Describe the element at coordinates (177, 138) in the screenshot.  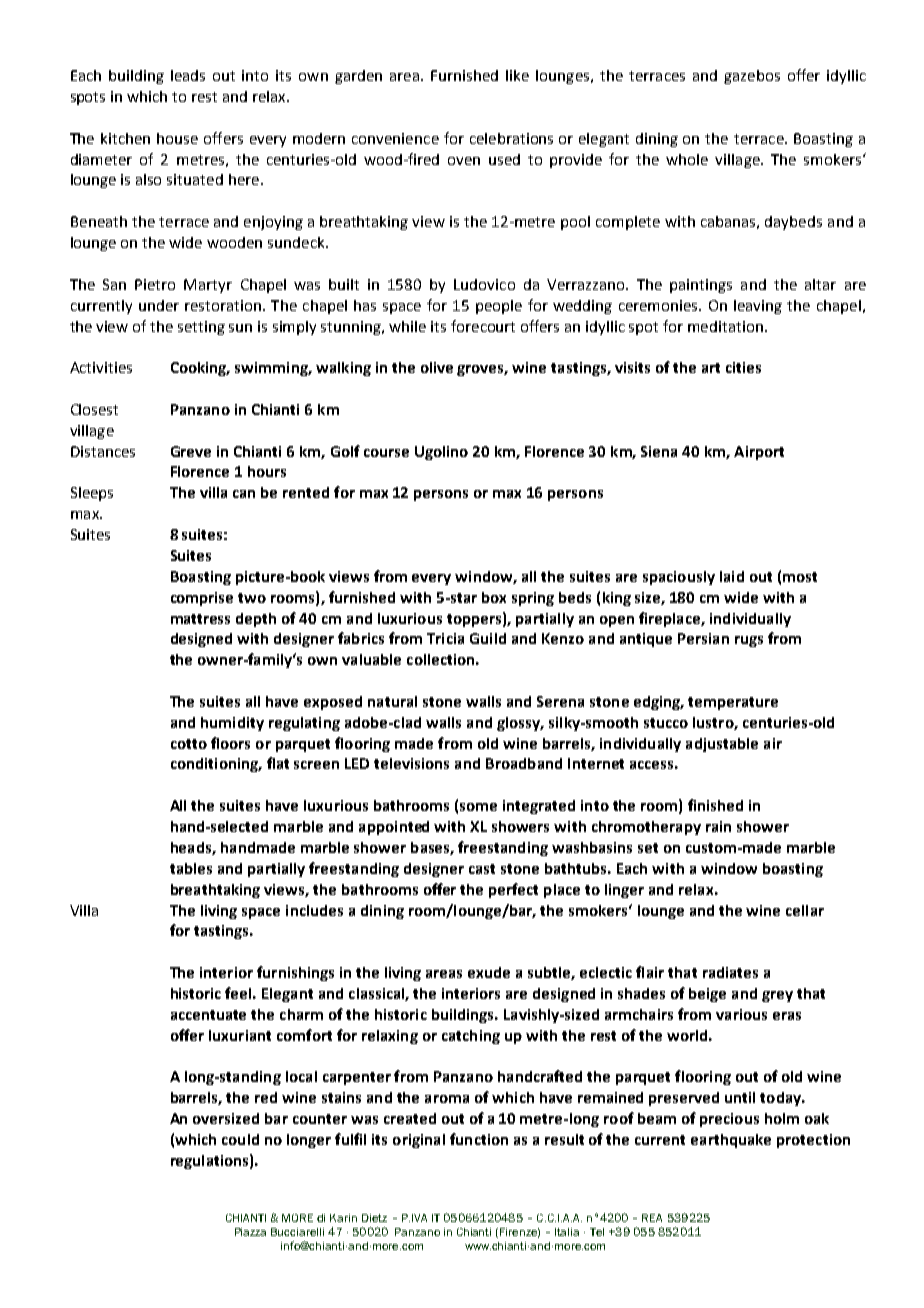
I see `house` at that location.
